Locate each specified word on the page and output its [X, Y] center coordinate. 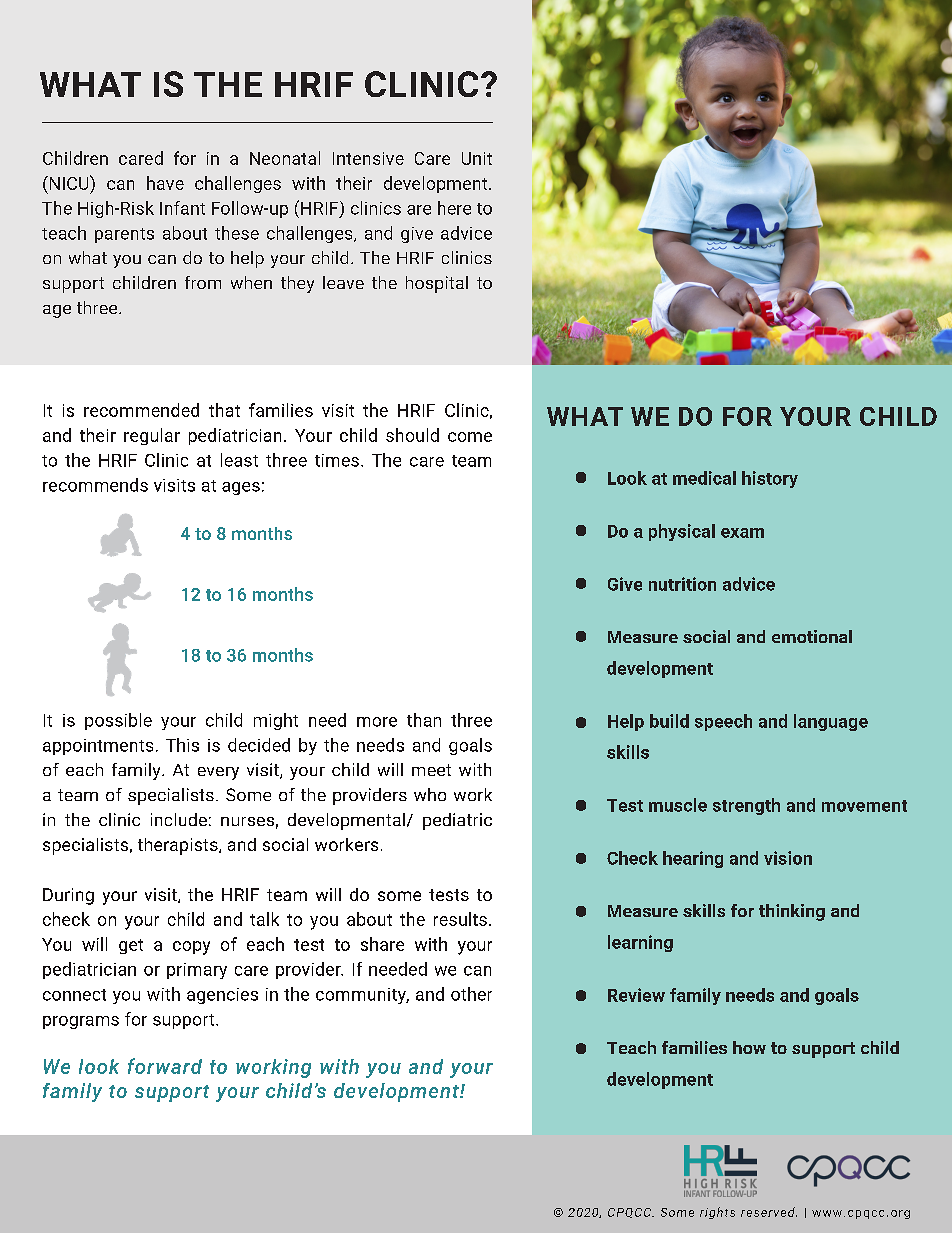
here [454, 208]
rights [717, 1213]
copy [191, 948]
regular [152, 436]
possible [118, 721]
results [460, 919]
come [470, 437]
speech [723, 722]
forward [165, 1066]
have [165, 183]
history [770, 479]
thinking [792, 912]
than [424, 720]
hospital [437, 284]
